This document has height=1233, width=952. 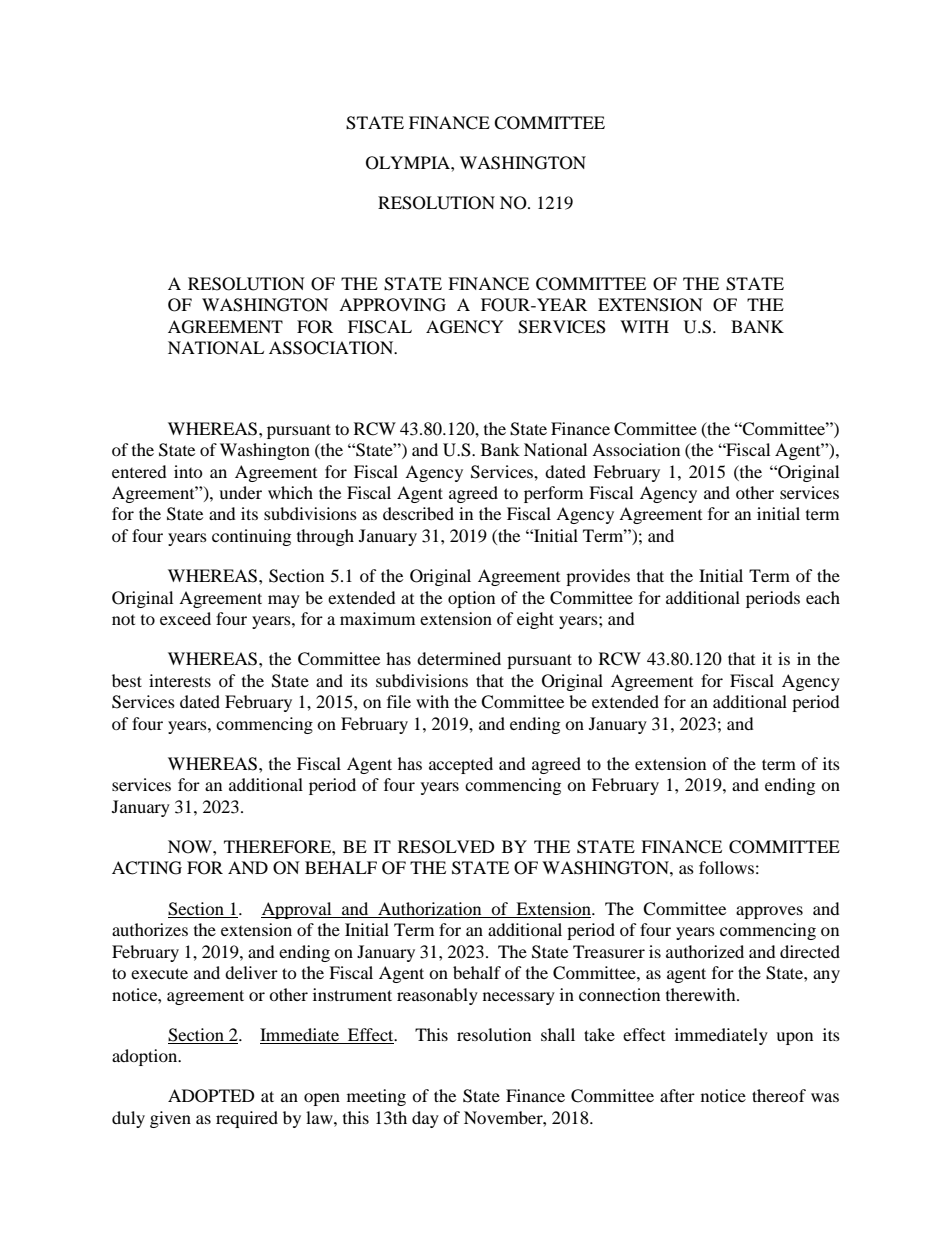 I want to click on each, so click(x=823, y=597).
